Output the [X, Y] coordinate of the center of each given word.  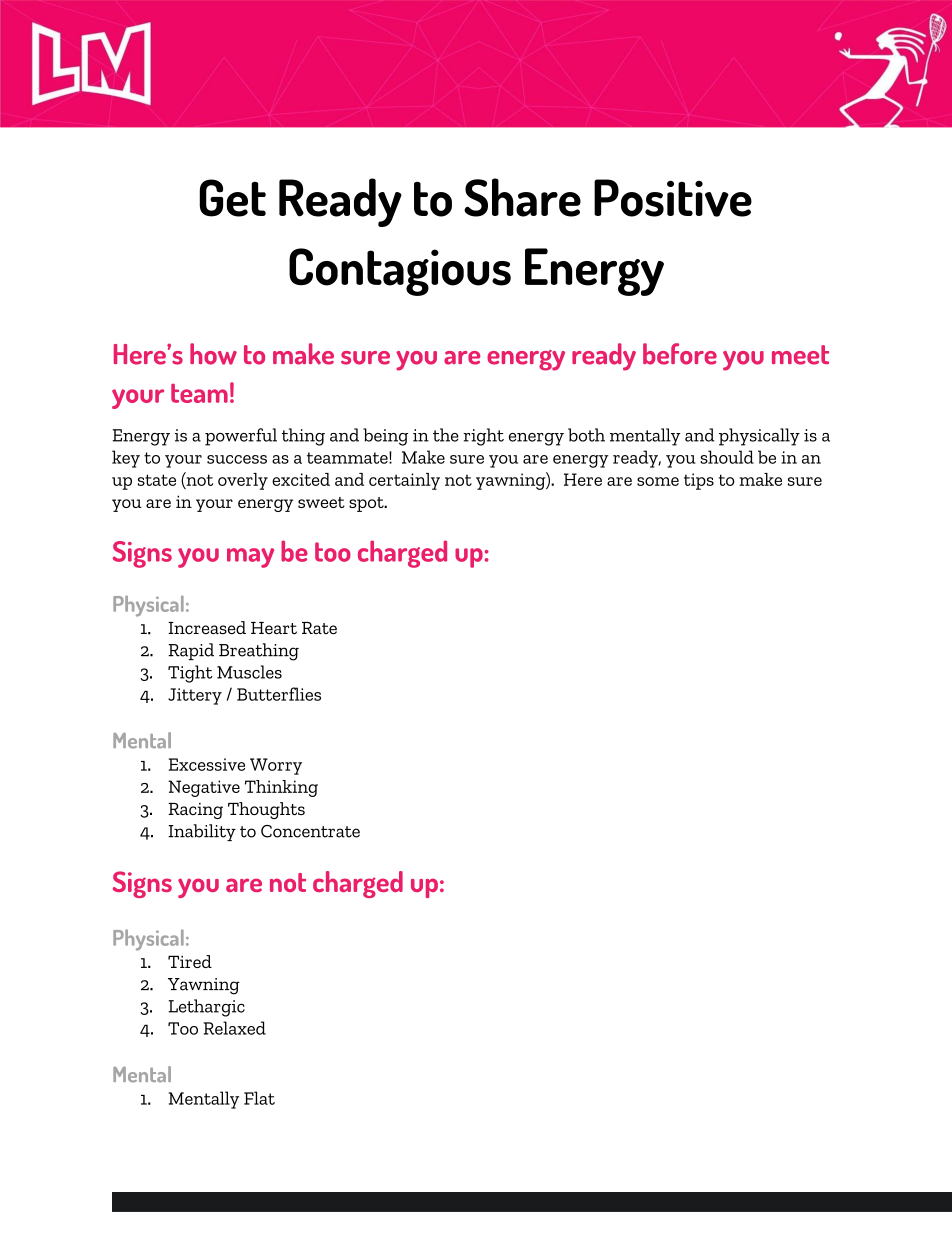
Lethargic [206, 1008]
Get [232, 198]
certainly [404, 481]
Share [522, 197]
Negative [204, 788]
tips [699, 481]
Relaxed [235, 1028]
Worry [276, 766]
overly [243, 481]
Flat [259, 1098]
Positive [673, 198]
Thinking [281, 788]
